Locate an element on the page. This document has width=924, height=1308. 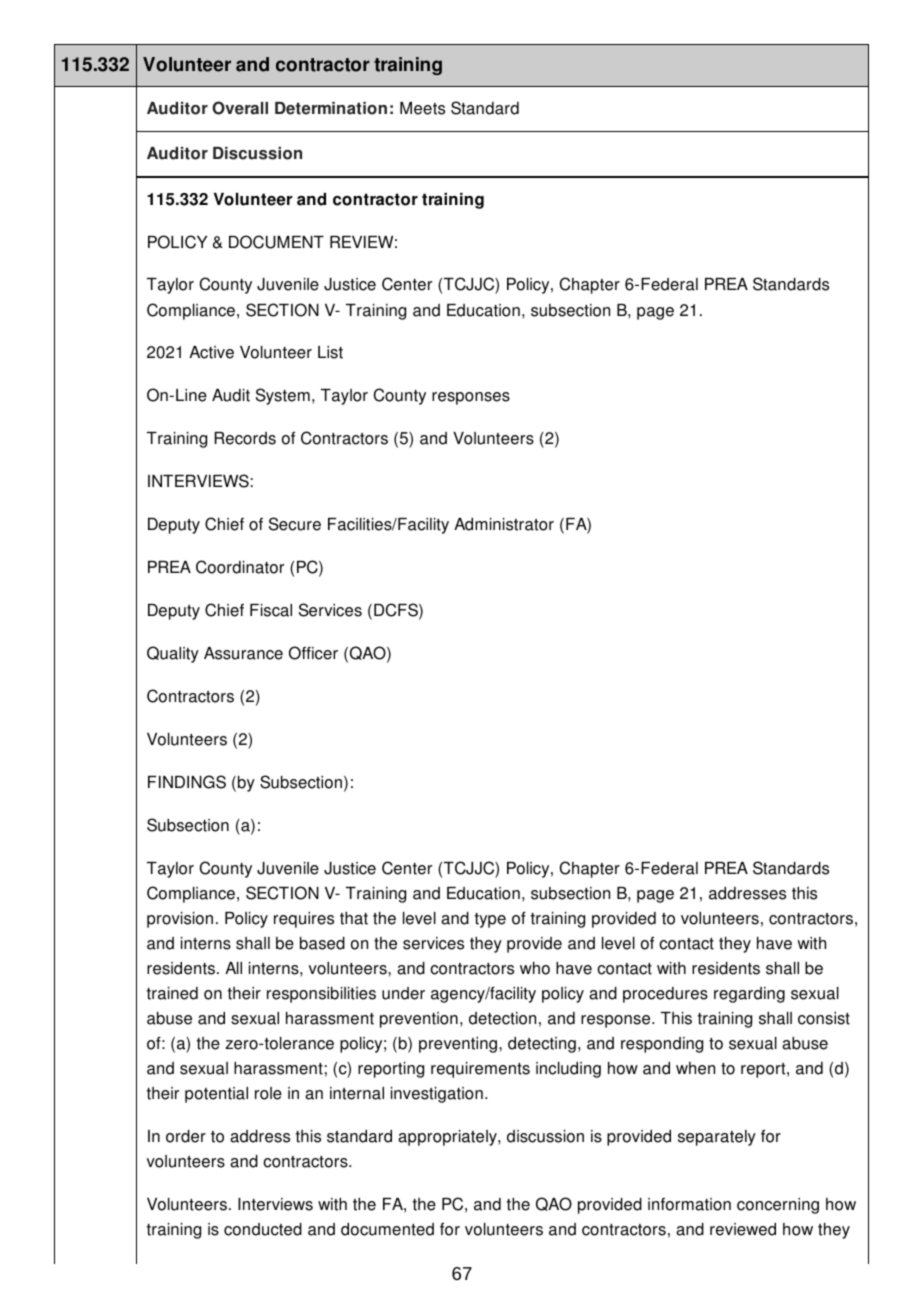
conducted is located at coordinates (263, 1229).
